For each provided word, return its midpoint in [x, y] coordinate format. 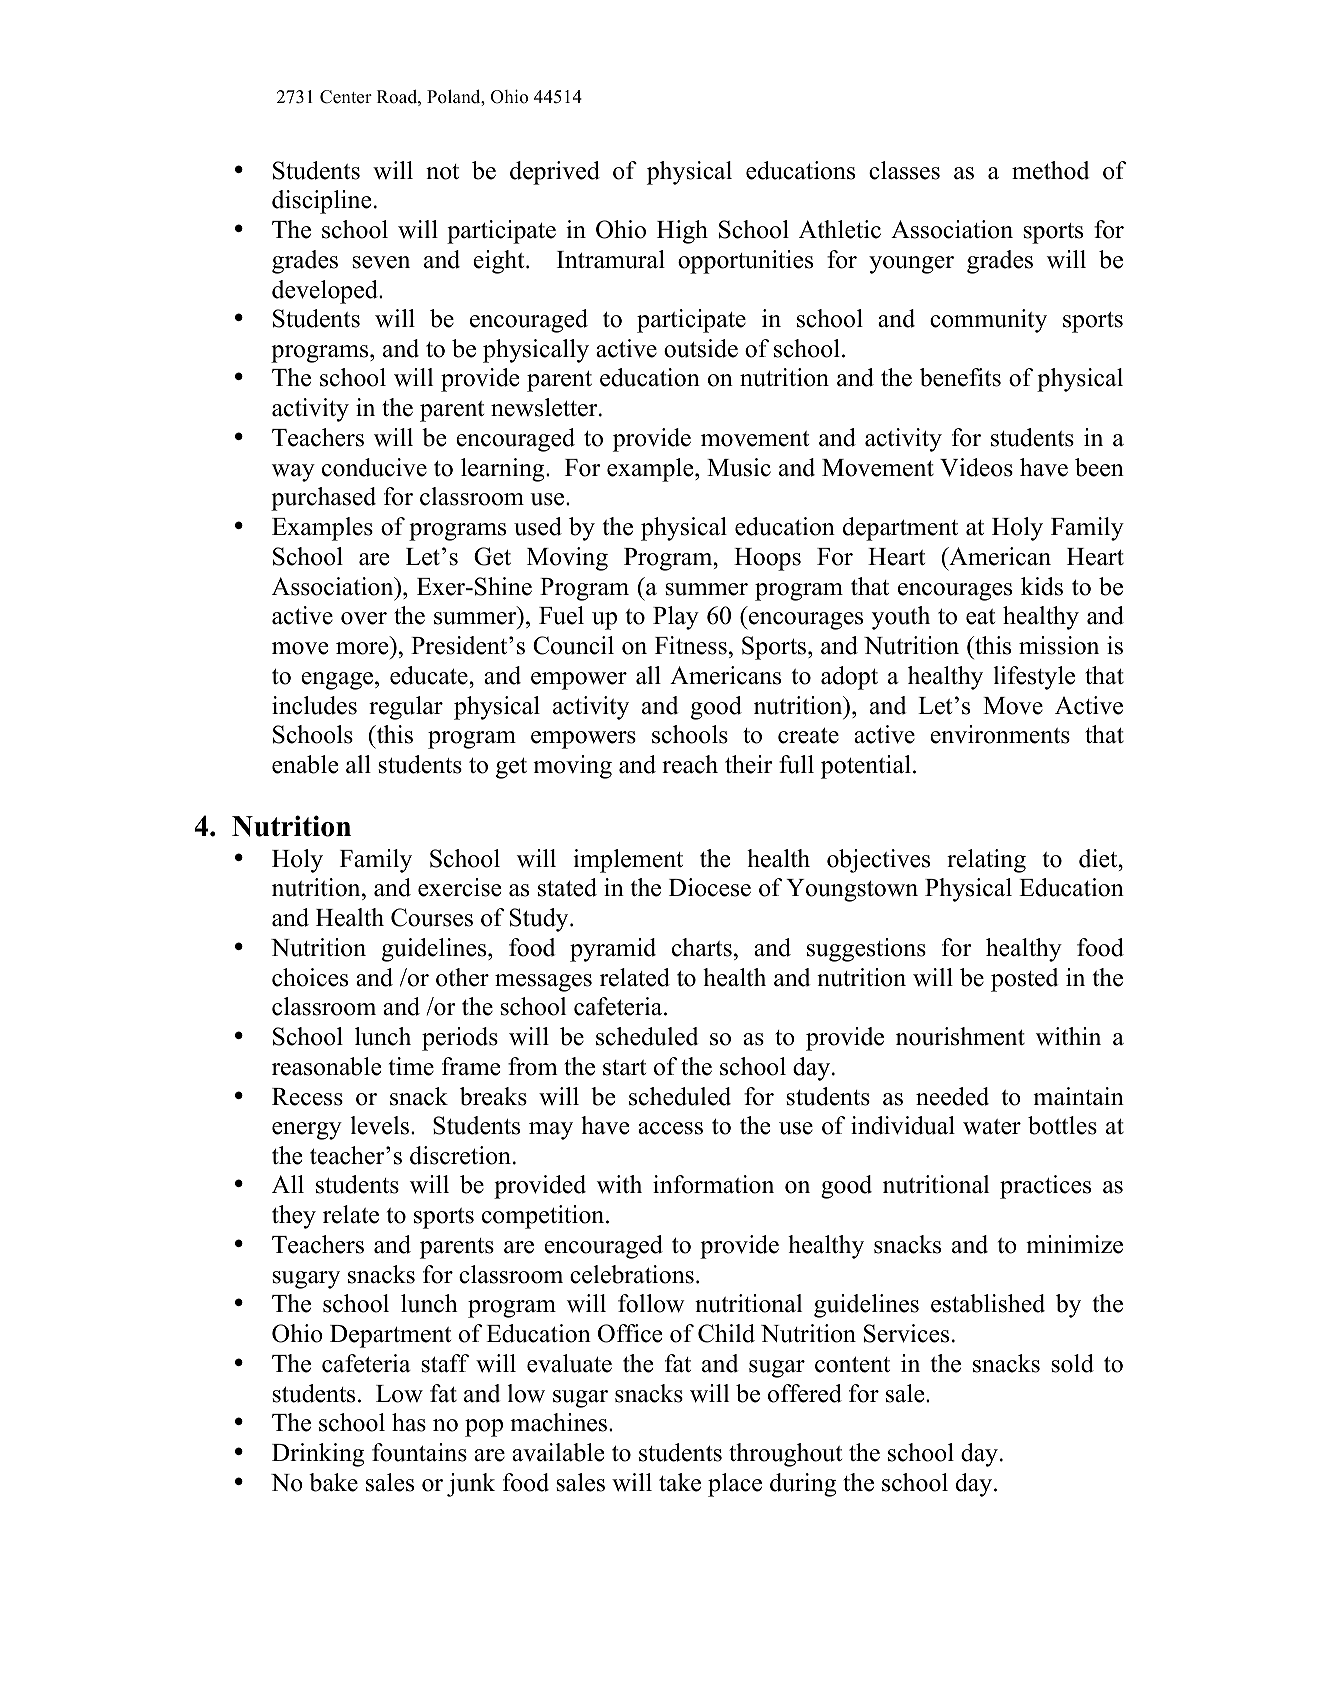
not [442, 172]
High [682, 232]
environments [1000, 734]
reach [690, 764]
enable [305, 764]
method [1050, 170]
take [680, 1482]
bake [333, 1482]
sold [1072, 1363]
